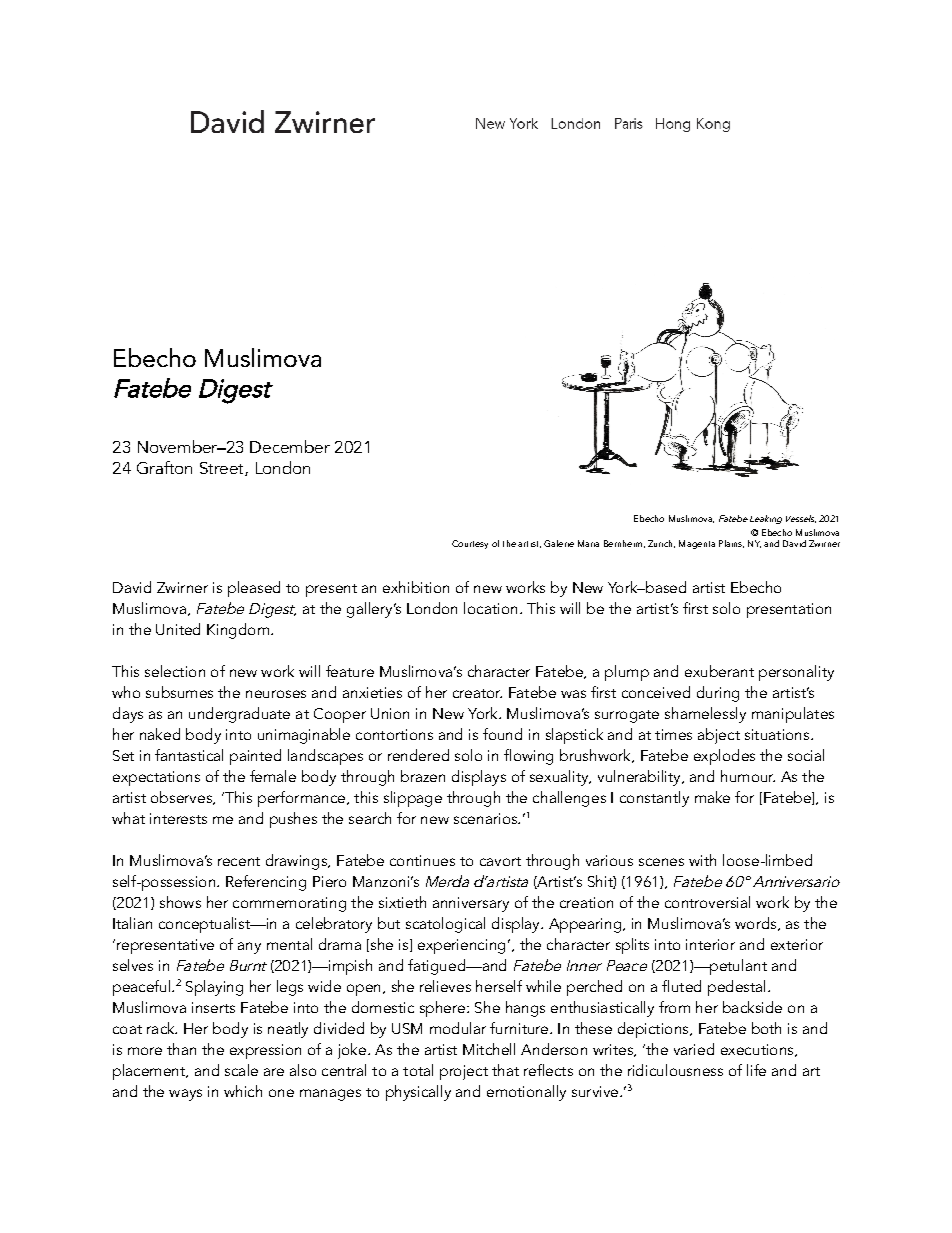 This document has height=1233, width=952. Describe the element at coordinates (490, 608) in the document. I see `location` at that location.
